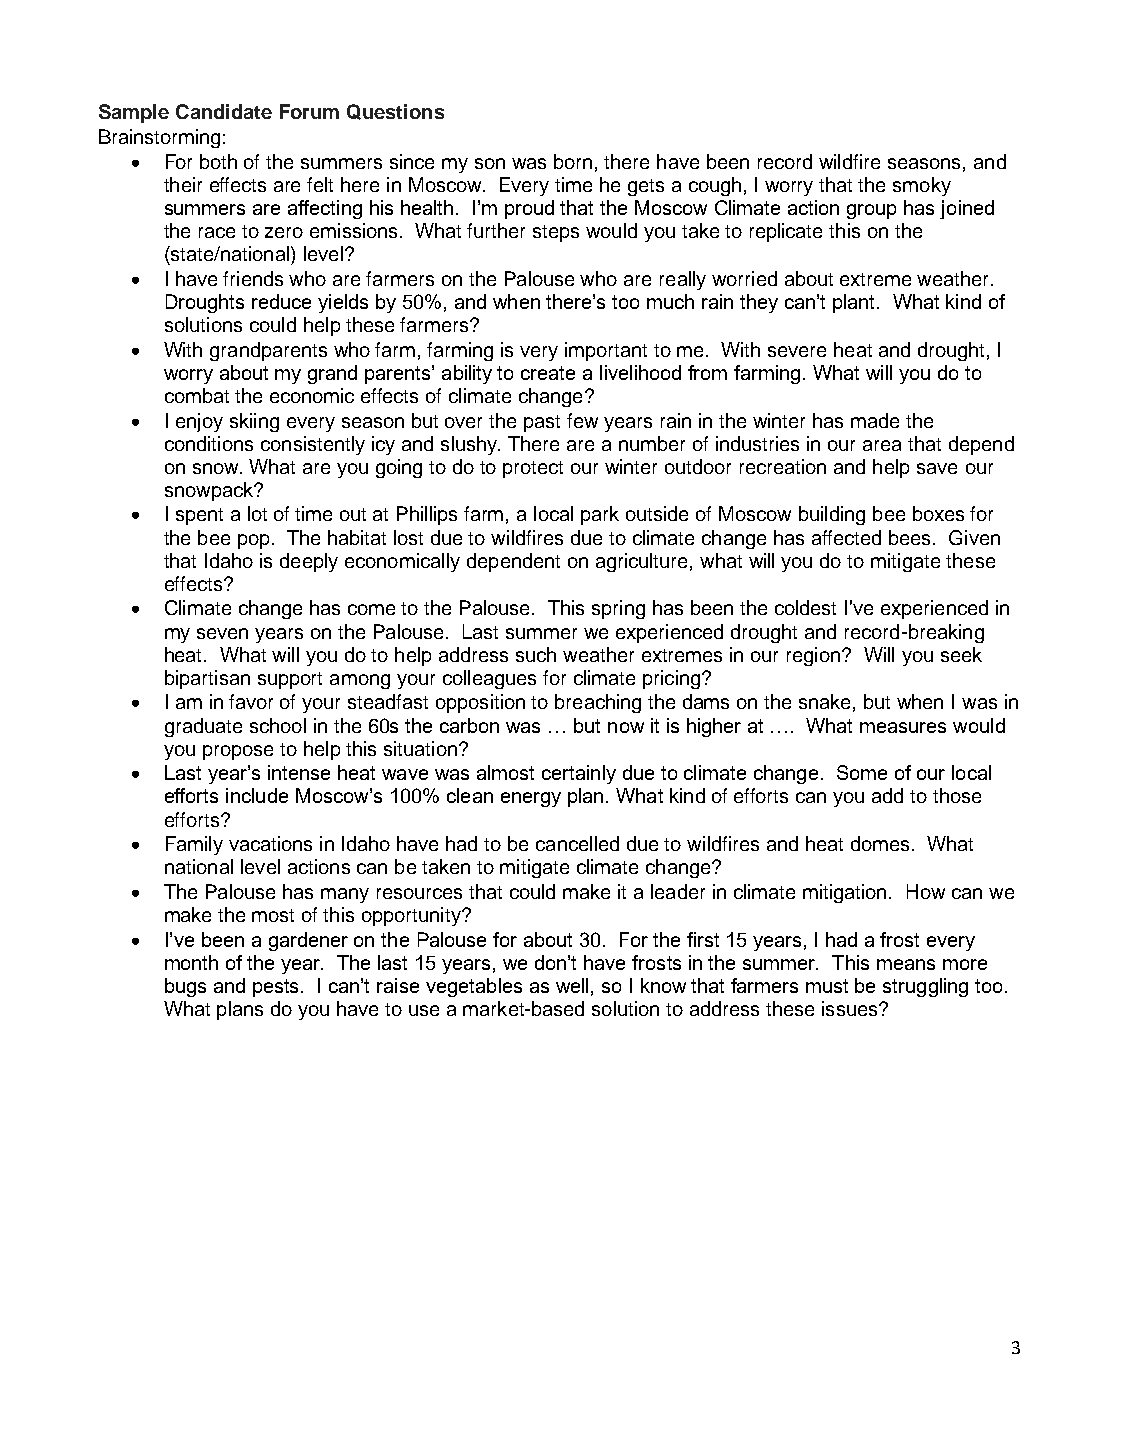  Describe the element at coordinates (253, 541) in the screenshot. I see `pop` at that location.
